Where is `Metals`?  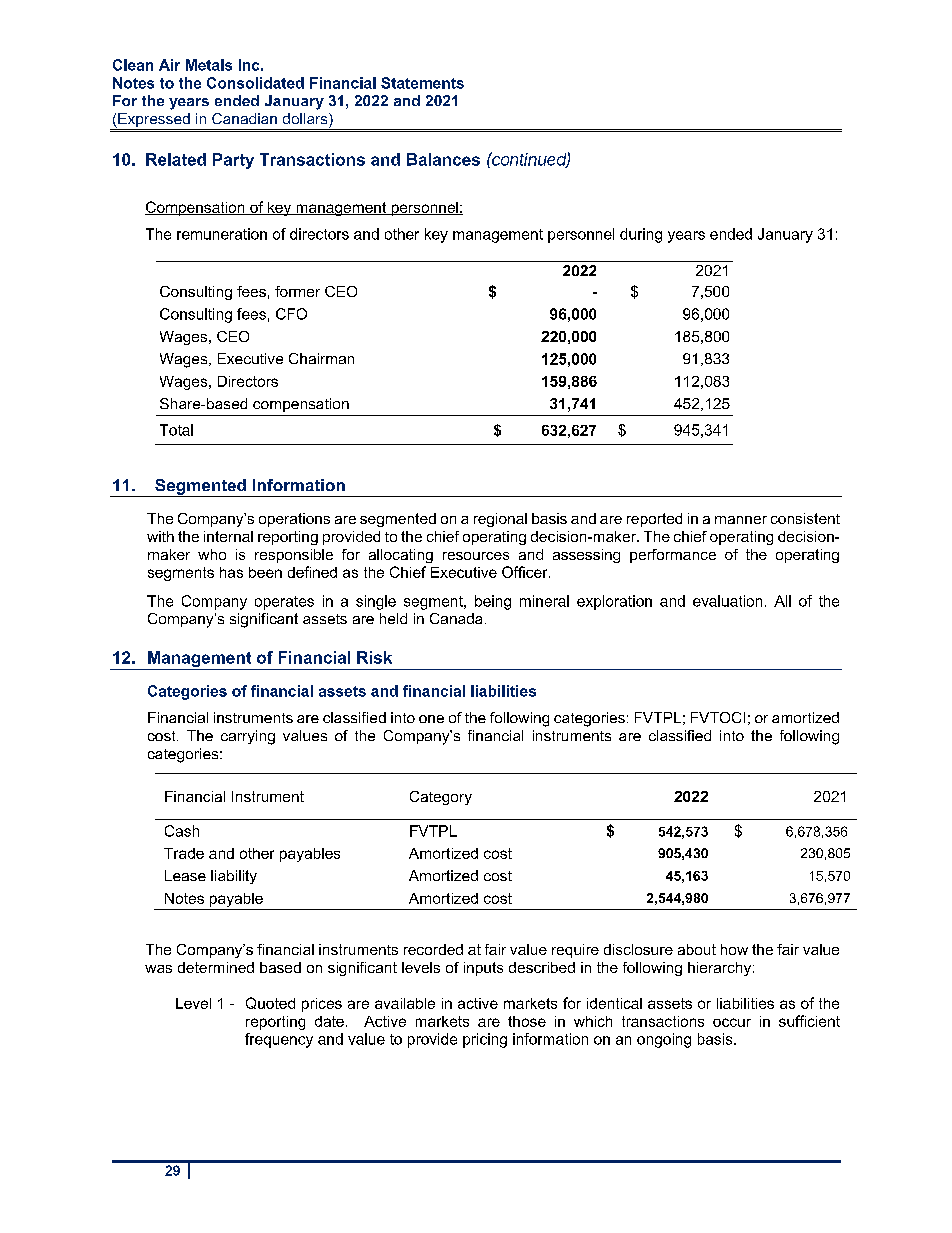 Metals is located at coordinates (209, 65).
